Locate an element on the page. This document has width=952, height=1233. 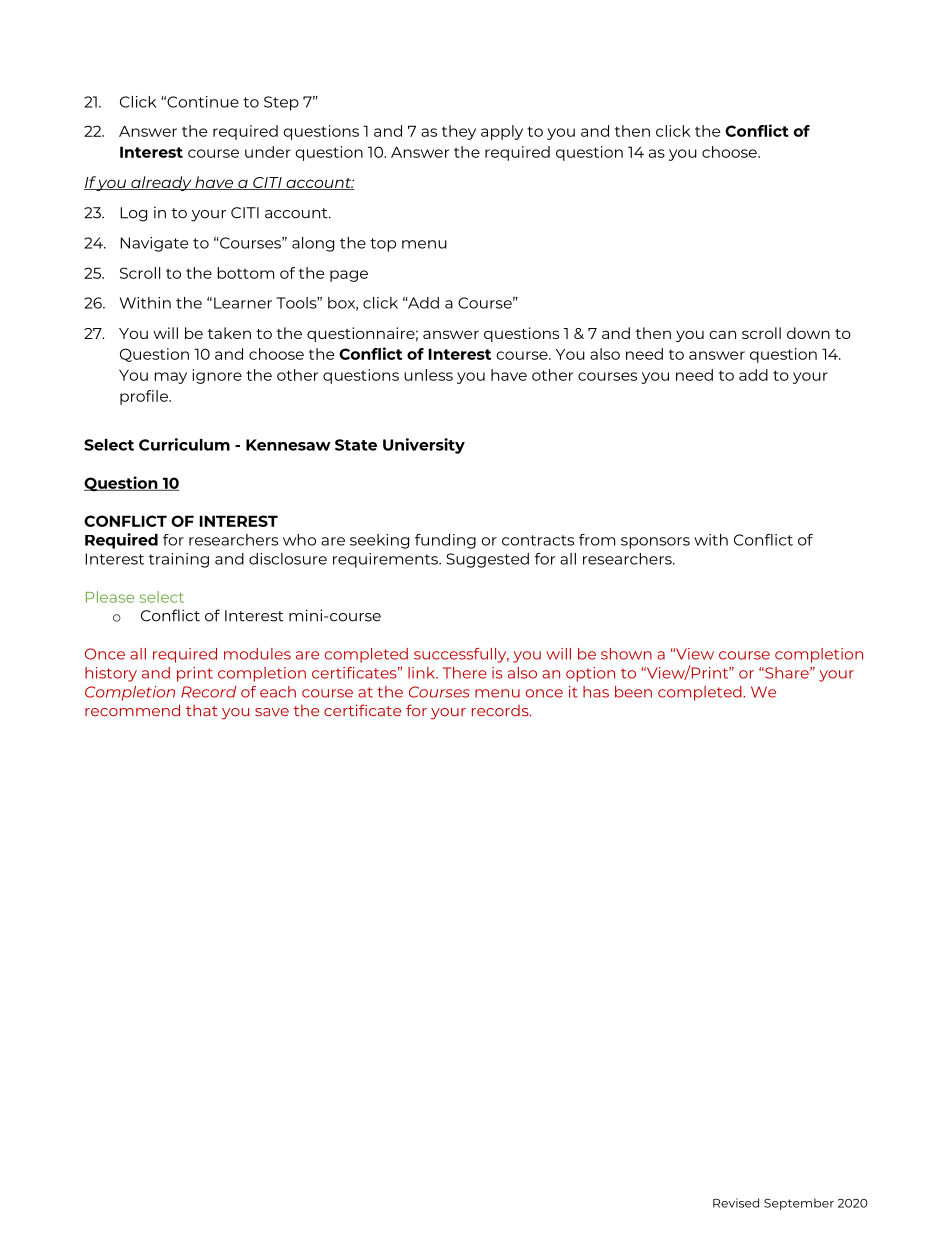
successfully is located at coordinates (461, 655).
